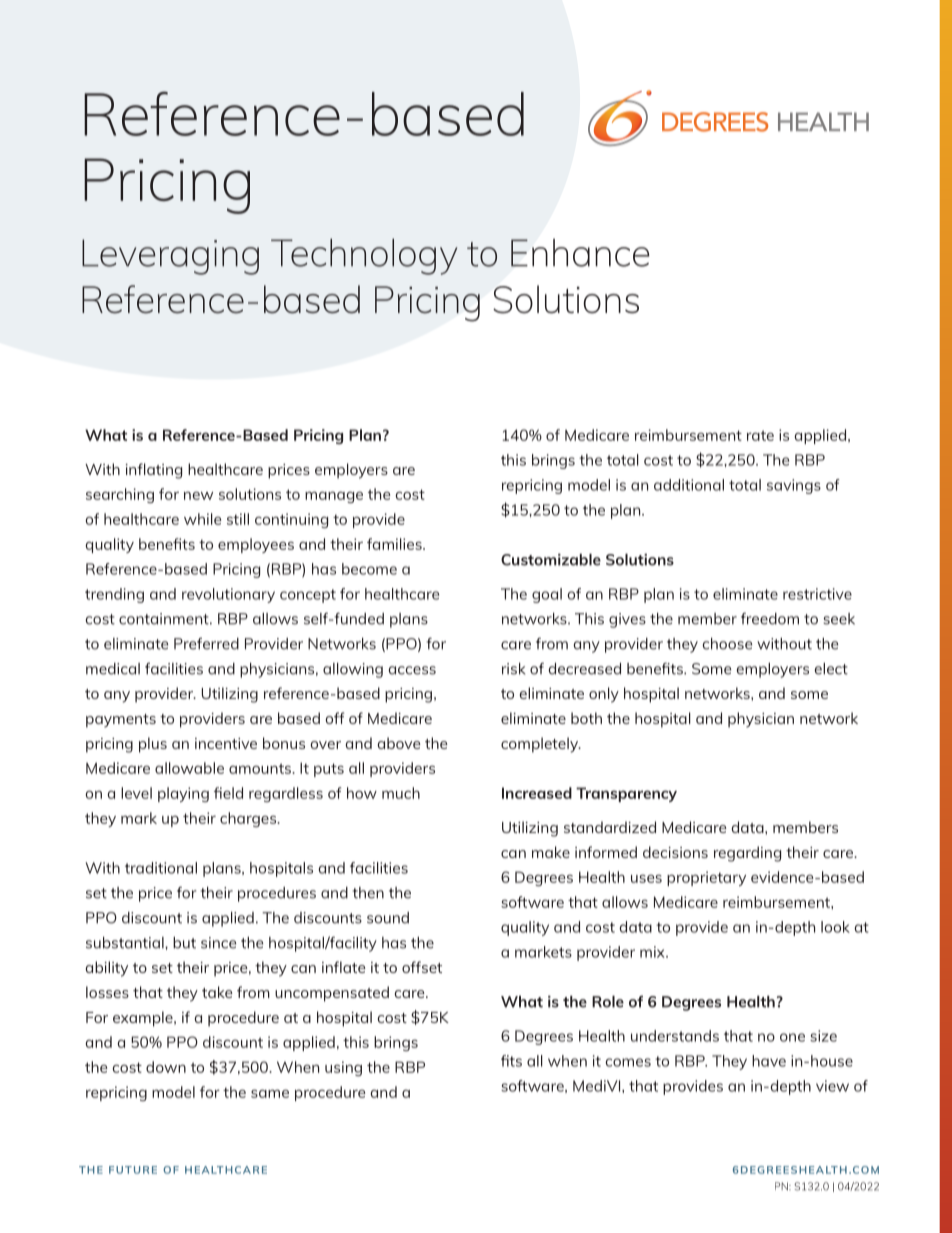 The height and width of the screenshot is (1233, 952). I want to click on make, so click(551, 852).
